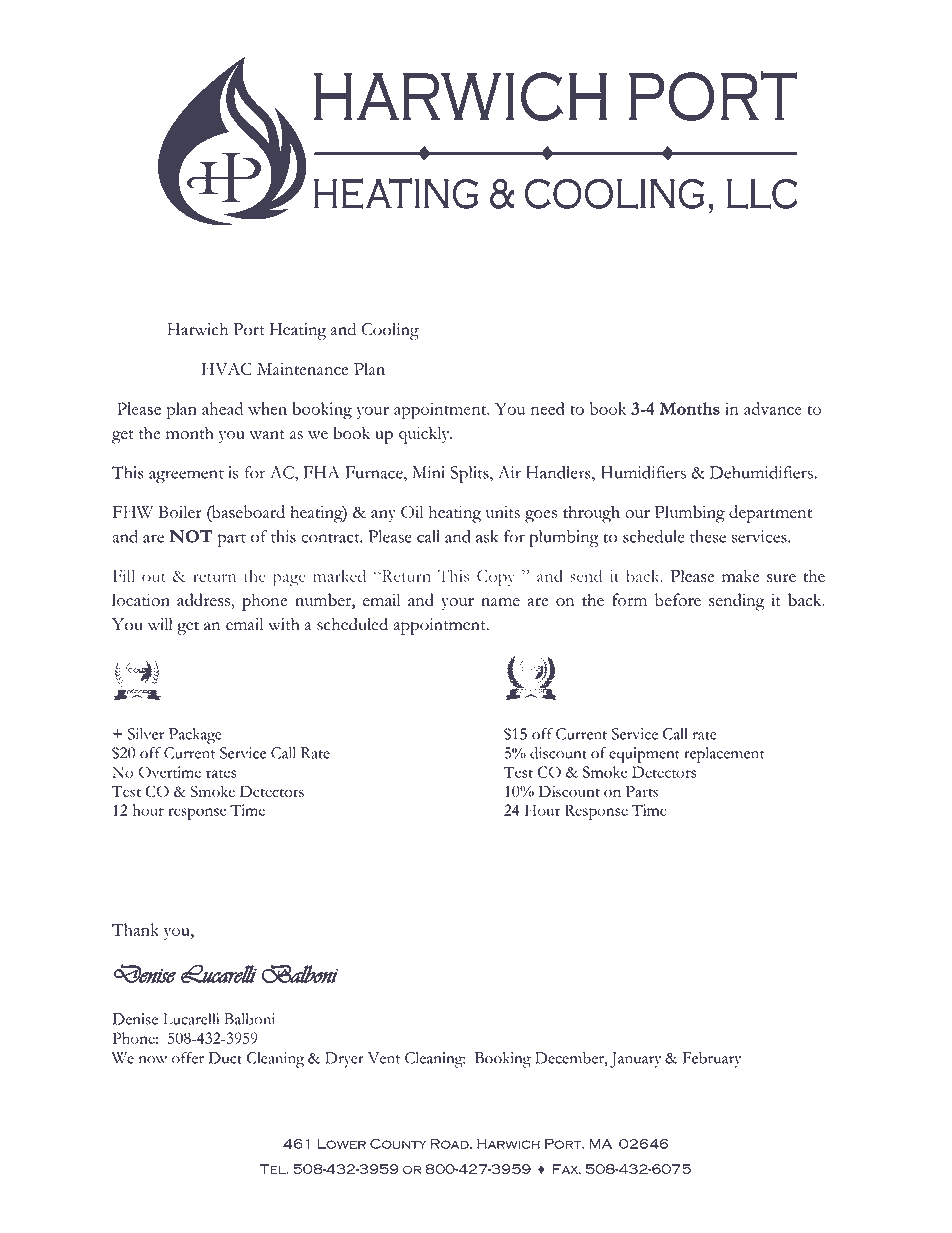 The image size is (952, 1233). I want to click on replacement, so click(724, 755).
